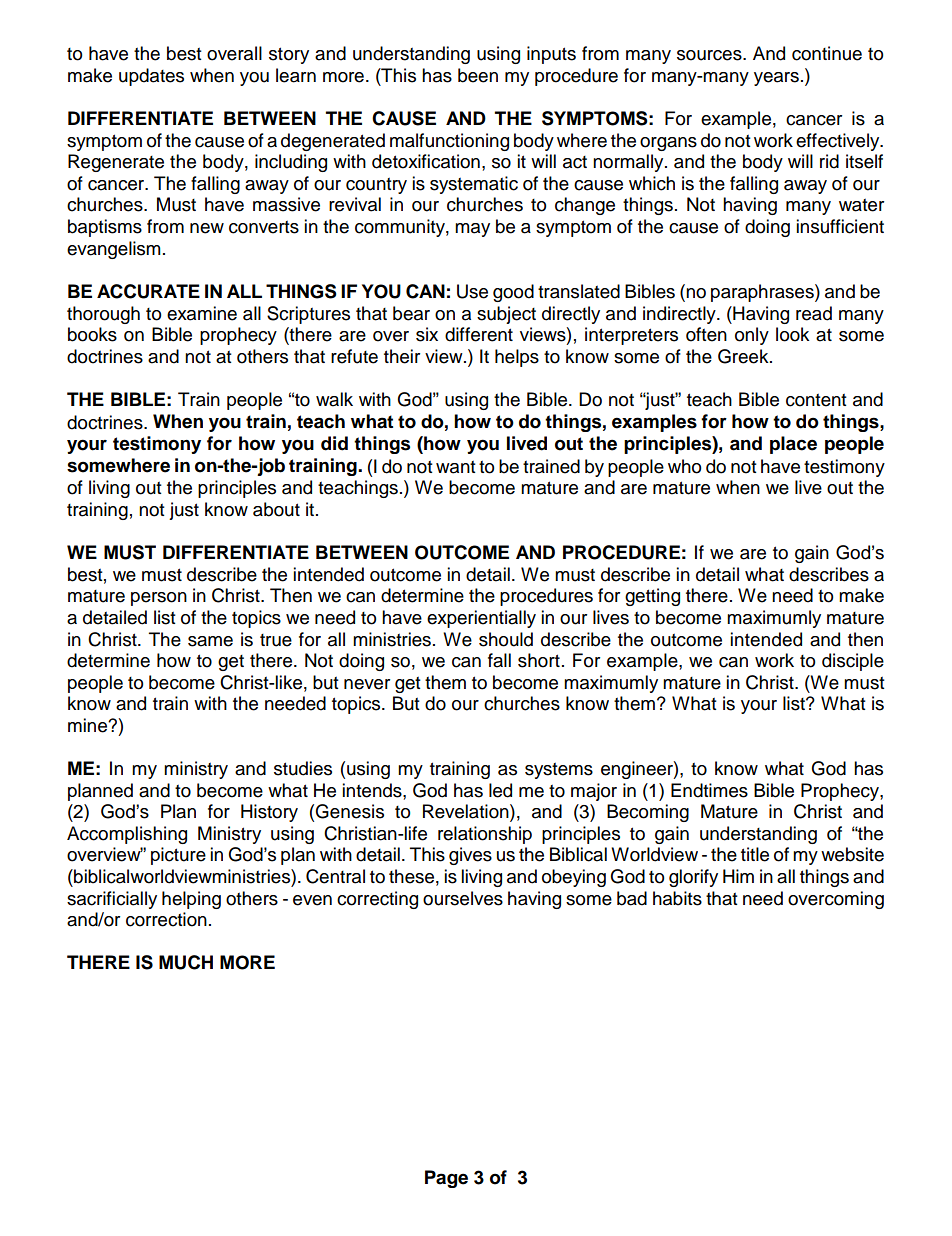 The image size is (952, 1236). I want to click on Endtimes, so click(709, 790).
